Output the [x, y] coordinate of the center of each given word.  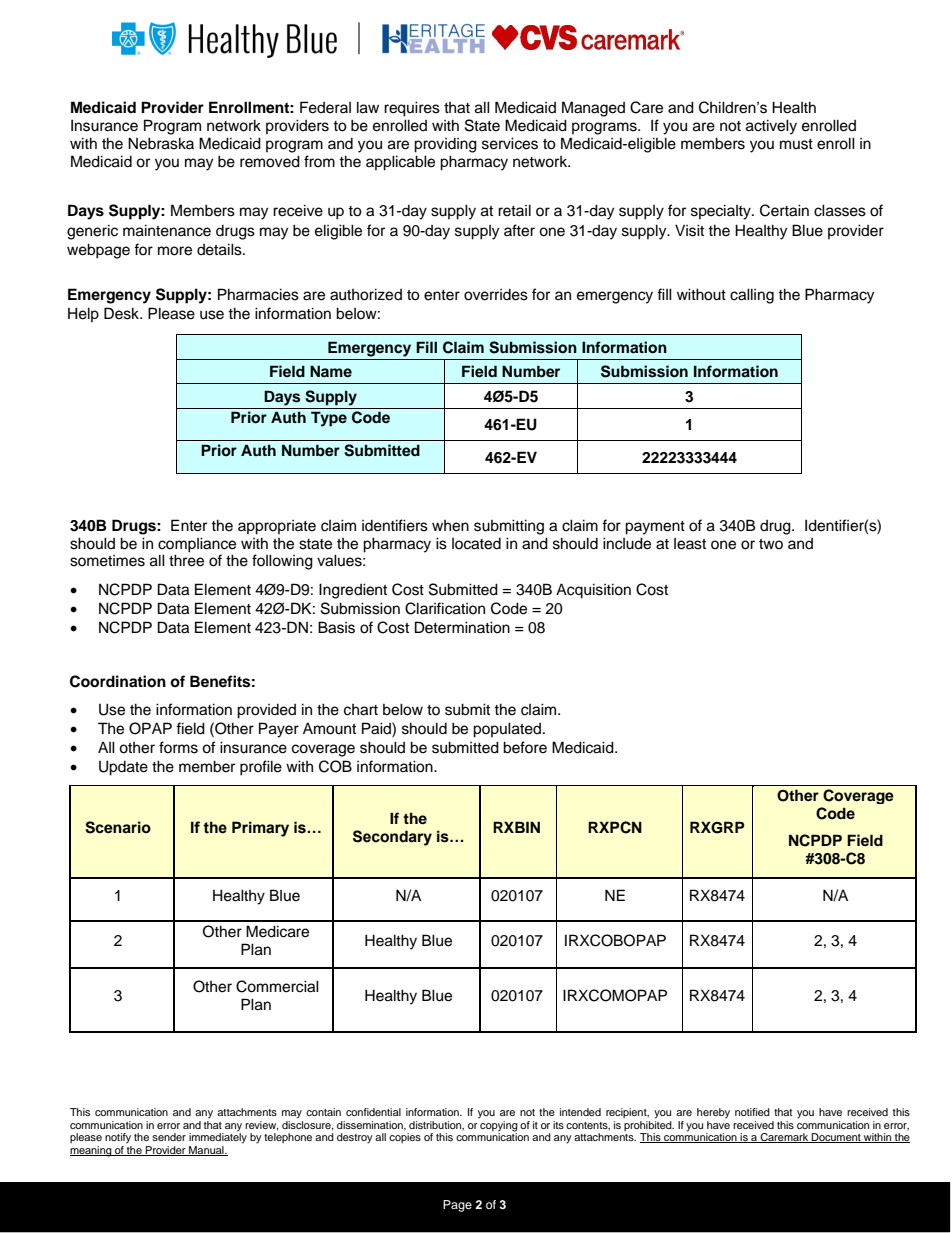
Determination [462, 627]
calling [752, 296]
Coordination [118, 681]
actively [771, 127]
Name [331, 371]
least [690, 544]
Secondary [392, 838]
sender [169, 1137]
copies [405, 1138]
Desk [122, 313]
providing [445, 145]
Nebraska [161, 143]
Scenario [118, 827]
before [525, 747]
